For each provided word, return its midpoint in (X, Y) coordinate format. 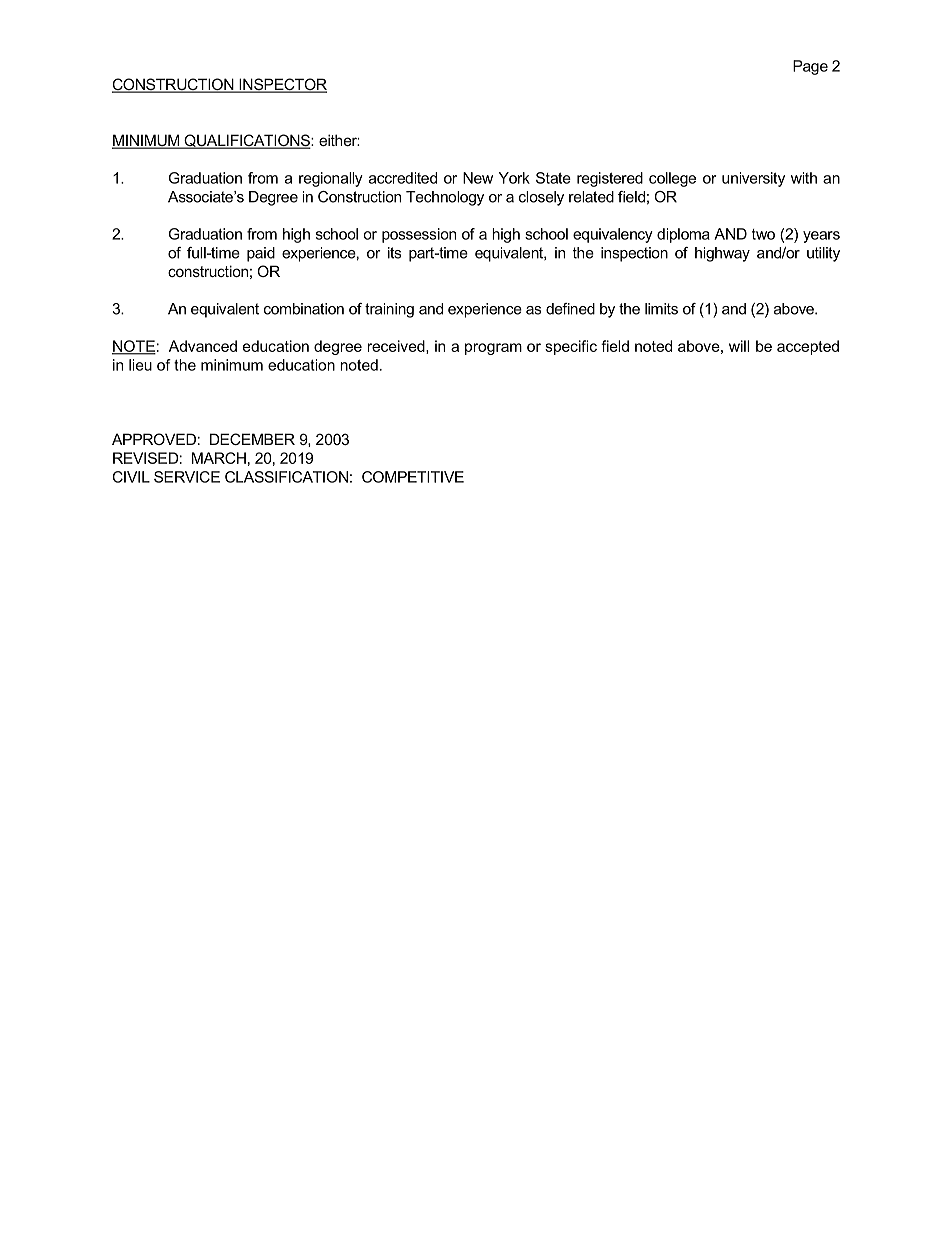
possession (419, 235)
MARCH (219, 458)
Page (810, 67)
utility (823, 254)
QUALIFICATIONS (247, 141)
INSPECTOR (282, 85)
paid (261, 254)
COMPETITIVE (413, 477)
